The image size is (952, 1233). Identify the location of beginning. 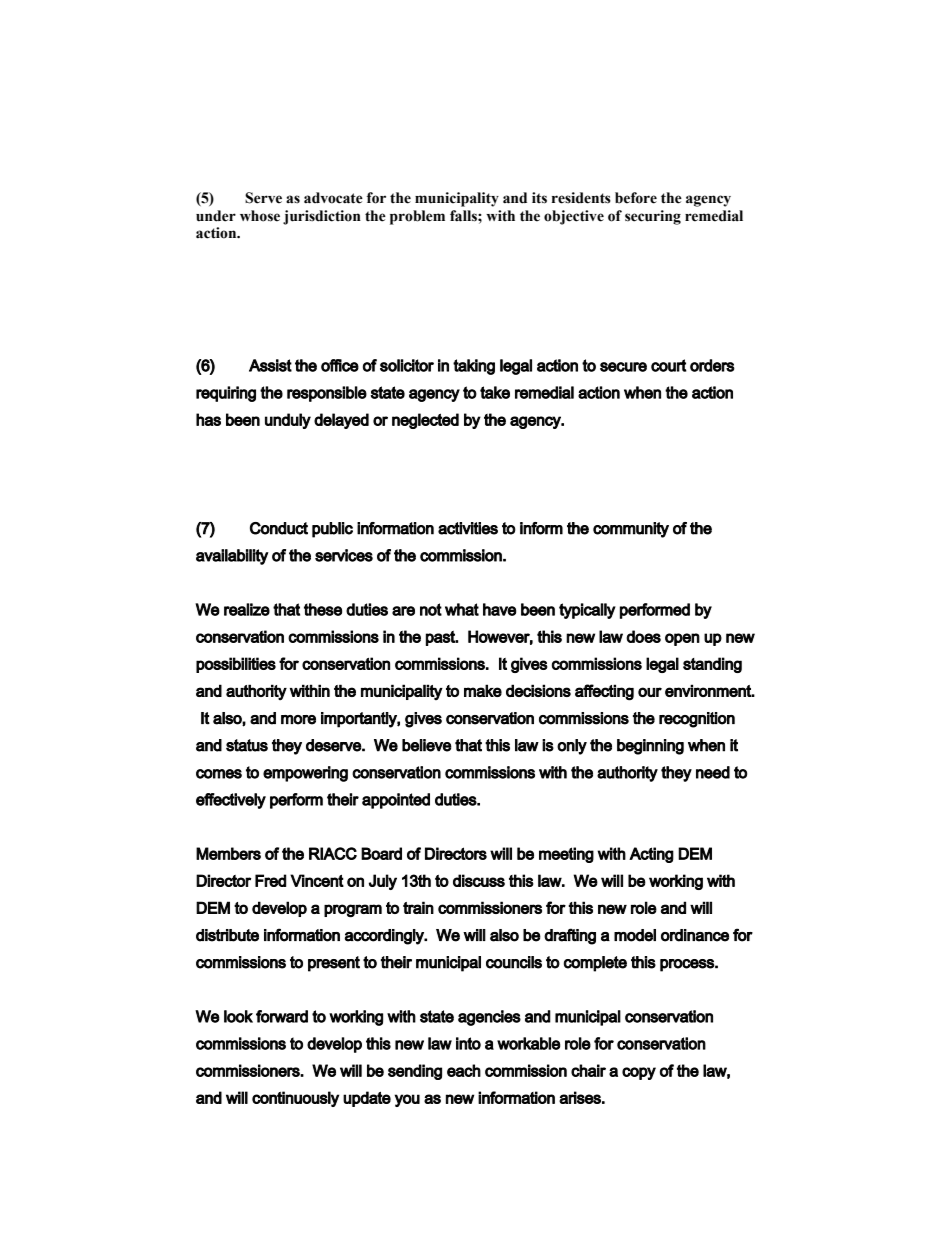
(650, 747).
